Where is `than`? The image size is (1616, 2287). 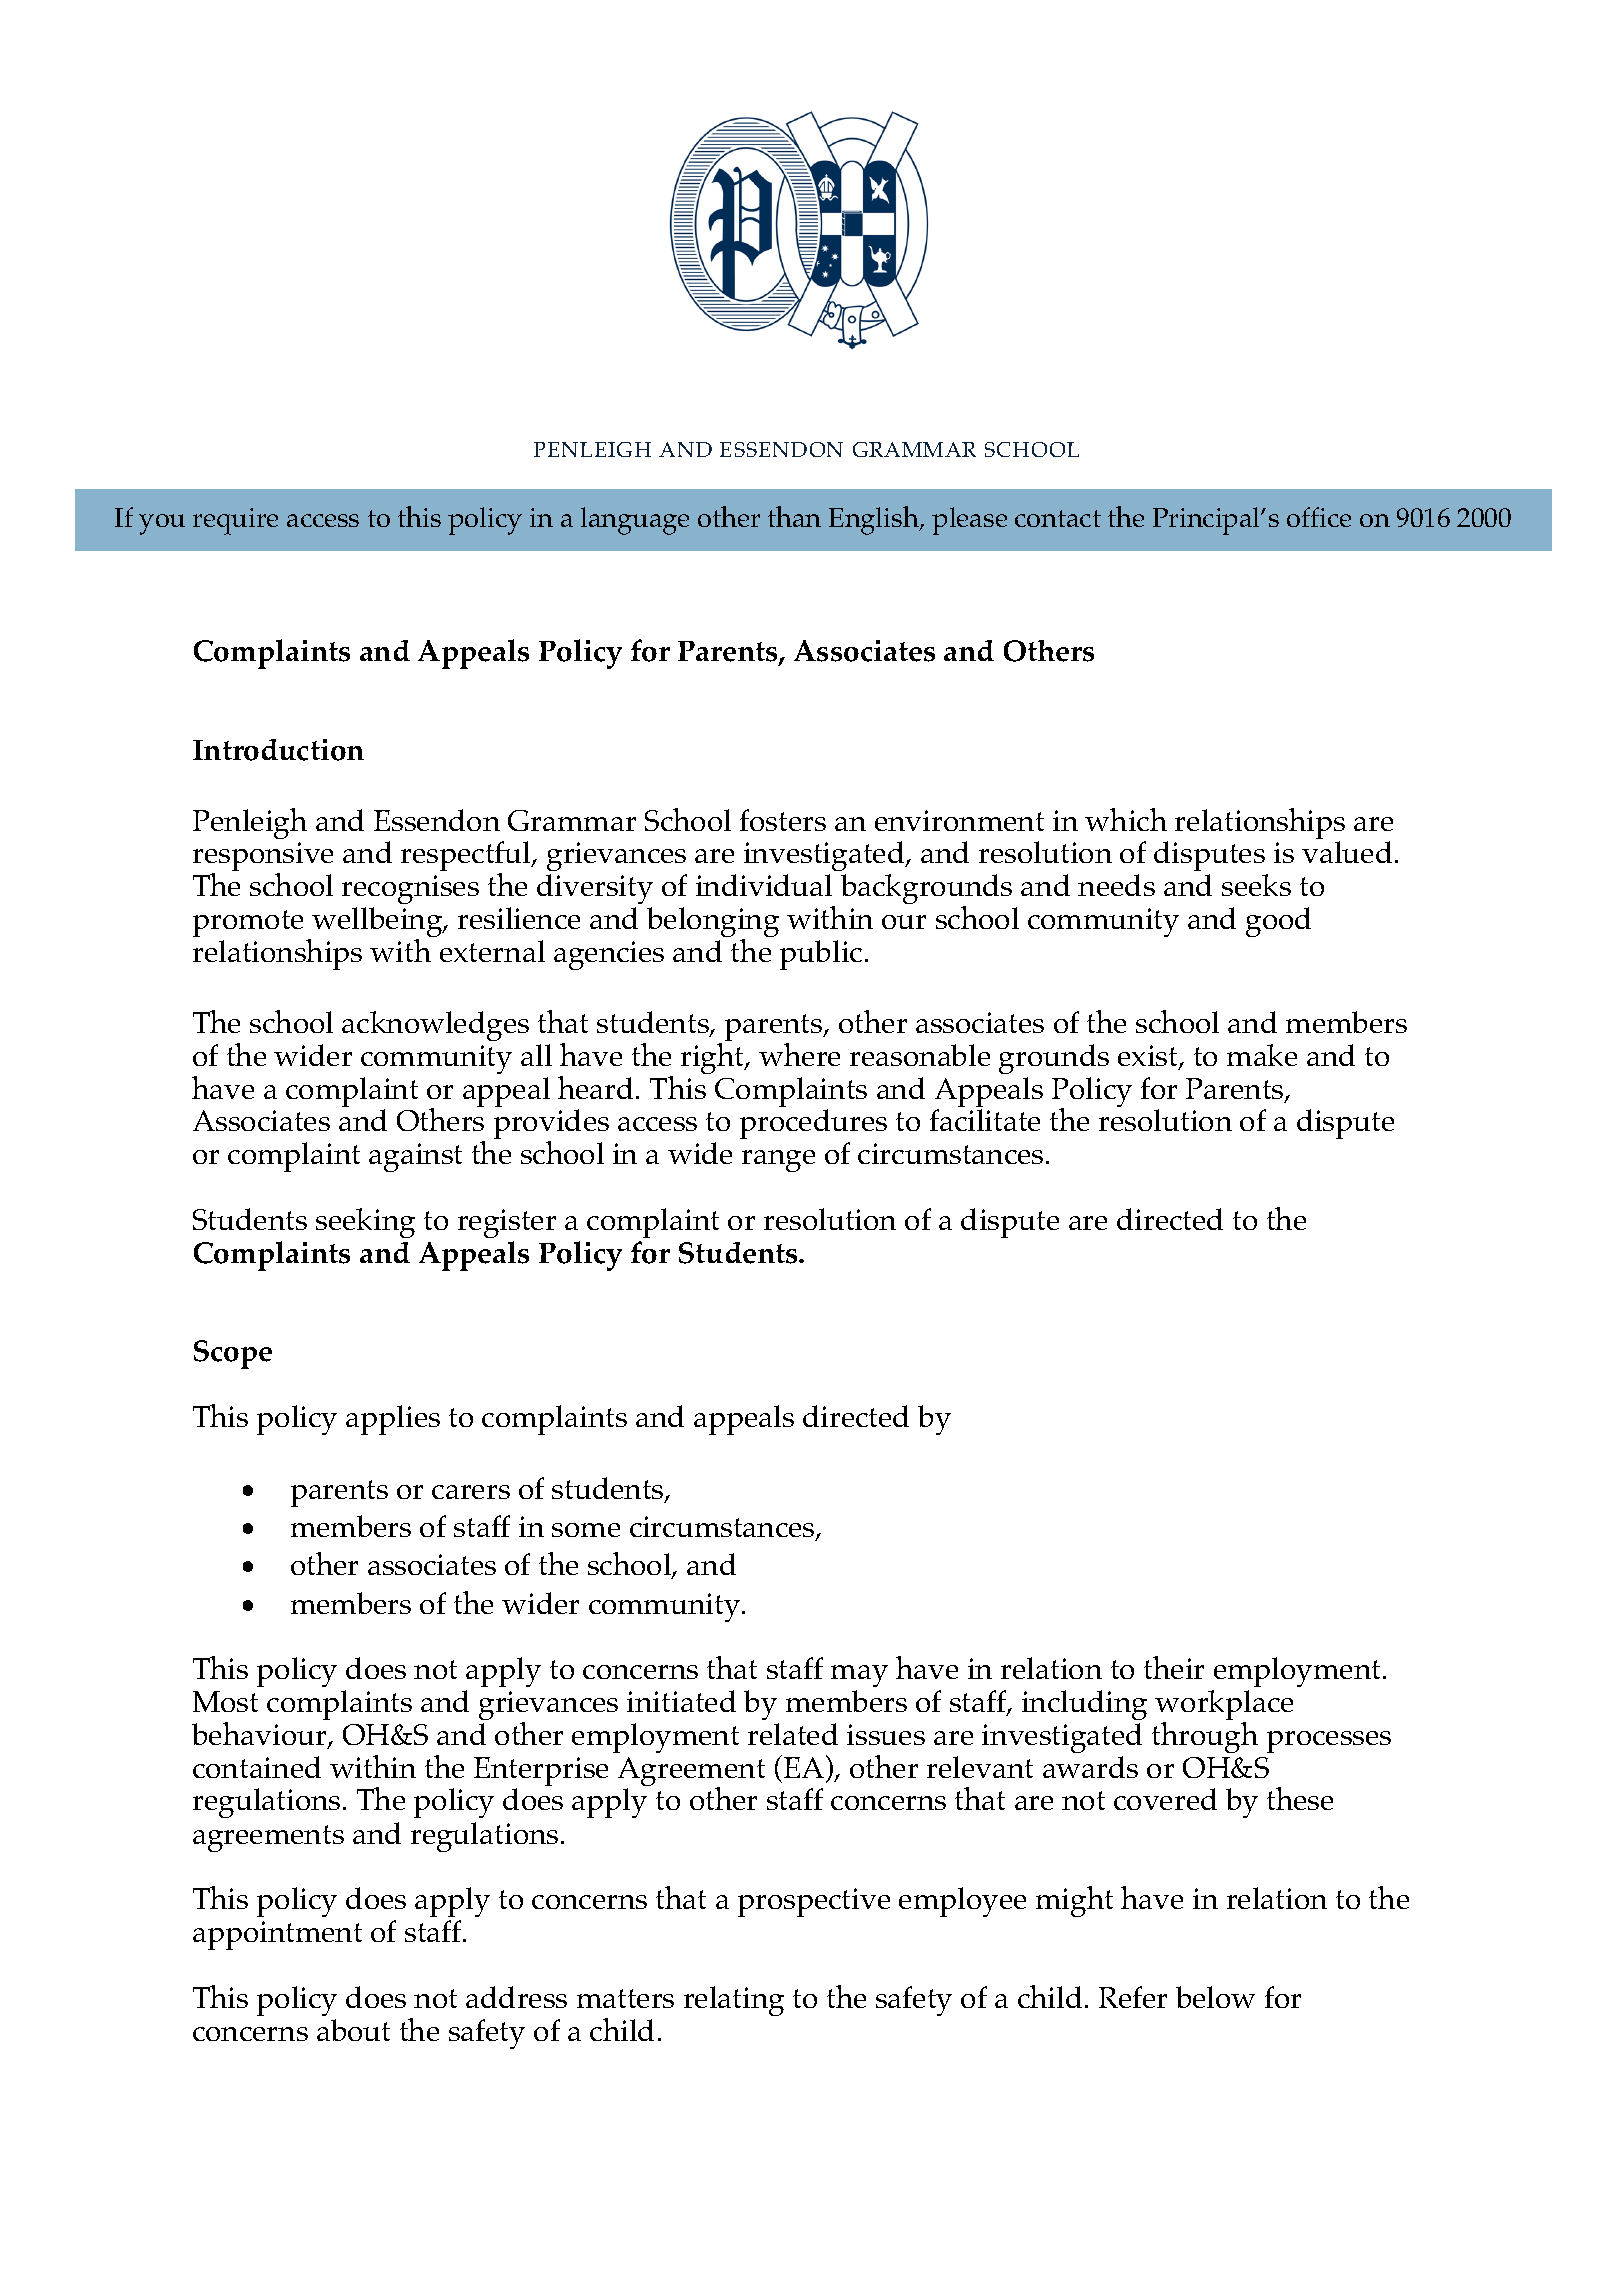
than is located at coordinates (794, 516).
